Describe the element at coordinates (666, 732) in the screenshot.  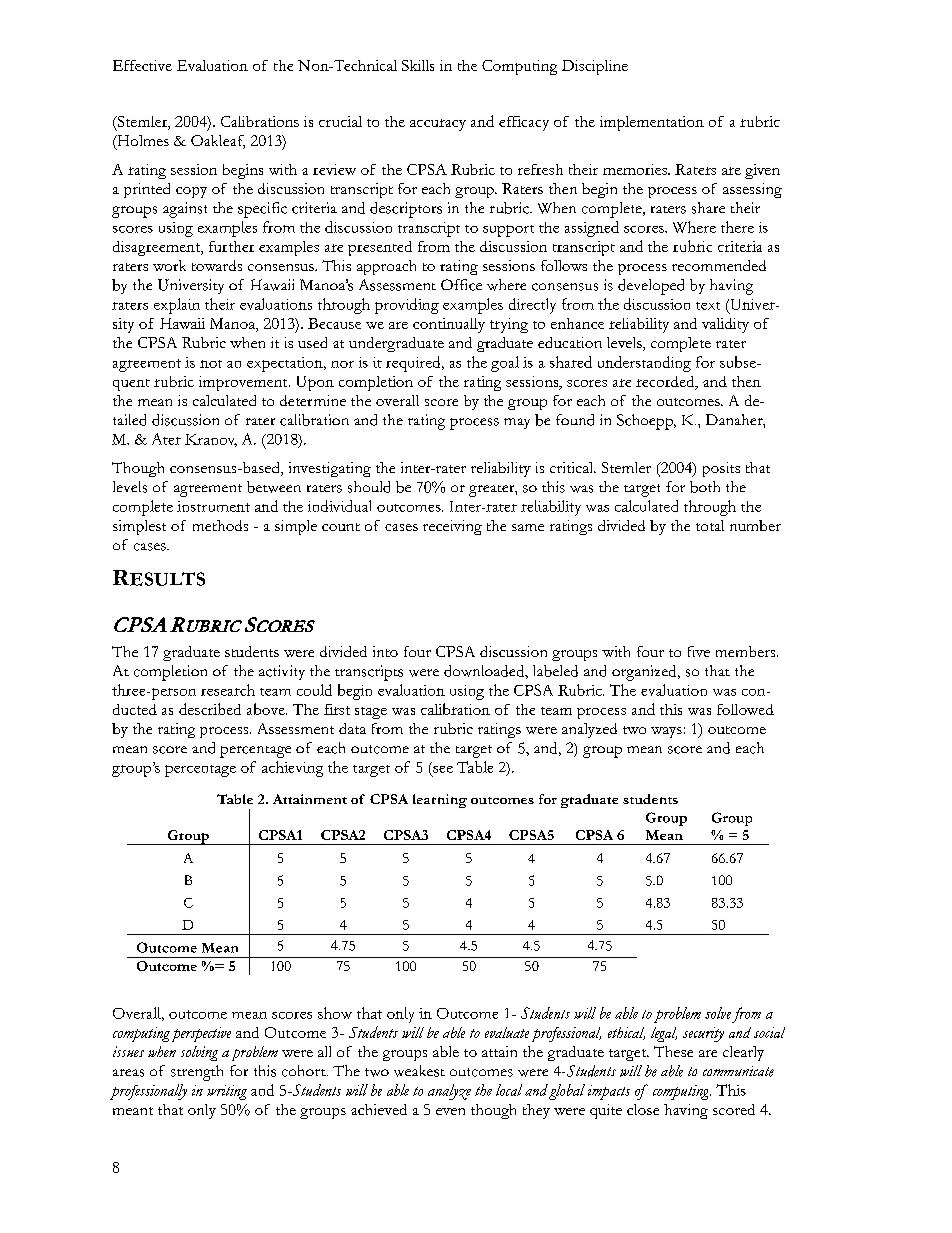
I see `ways` at that location.
